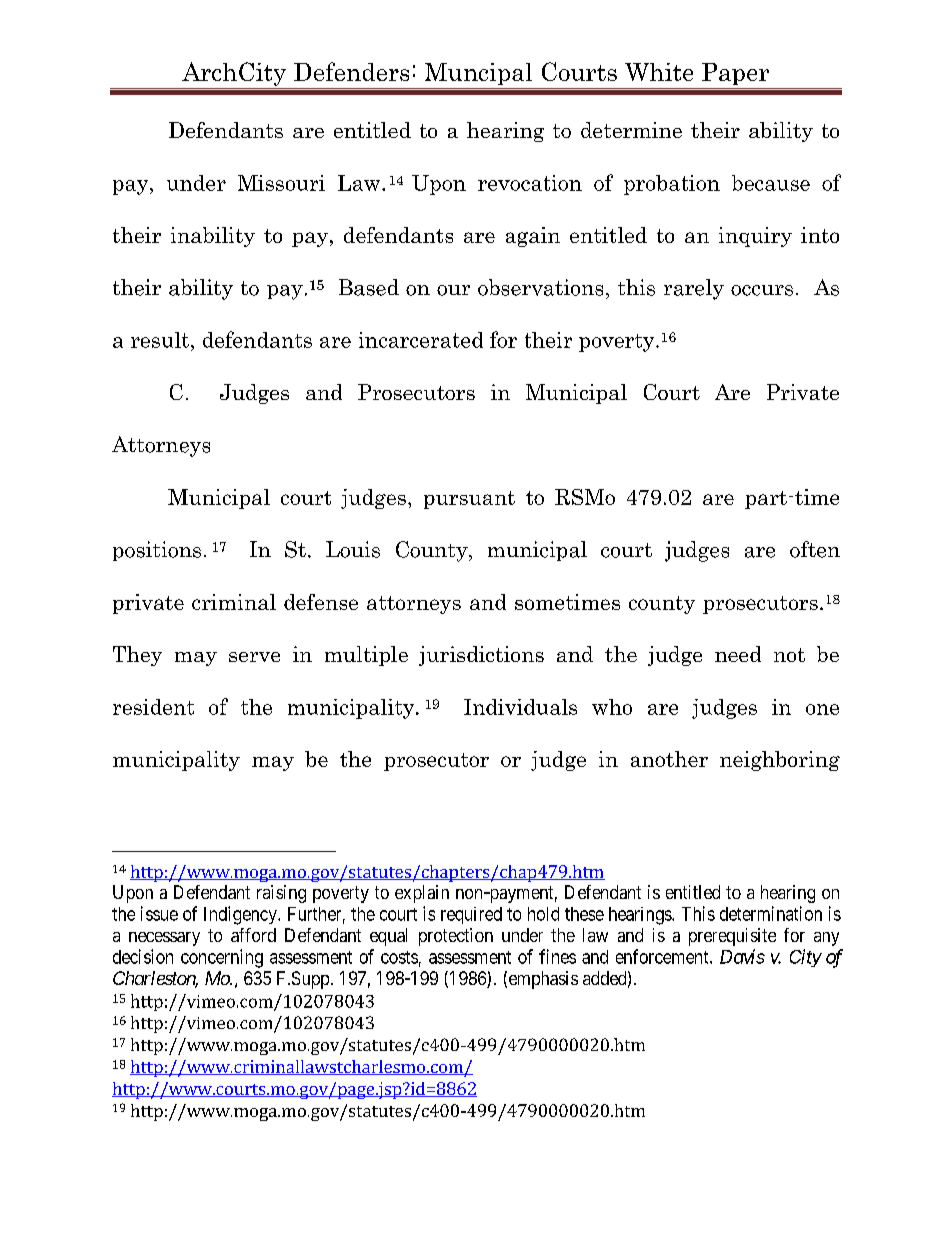 This page has width=952, height=1233. What do you see at coordinates (157, 551) in the page?
I see `positions` at bounding box center [157, 551].
